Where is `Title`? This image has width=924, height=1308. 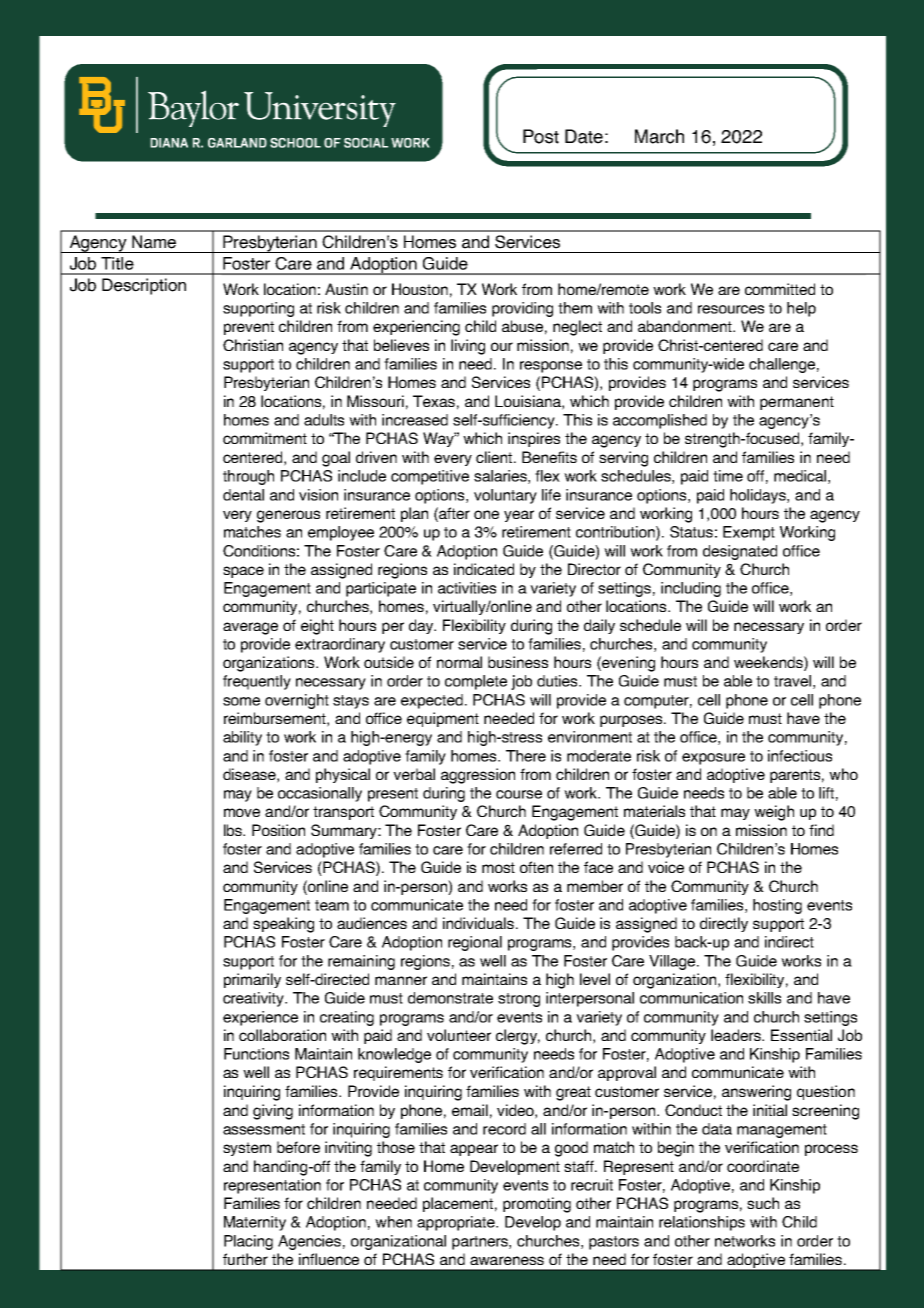
Title is located at coordinates (117, 263).
